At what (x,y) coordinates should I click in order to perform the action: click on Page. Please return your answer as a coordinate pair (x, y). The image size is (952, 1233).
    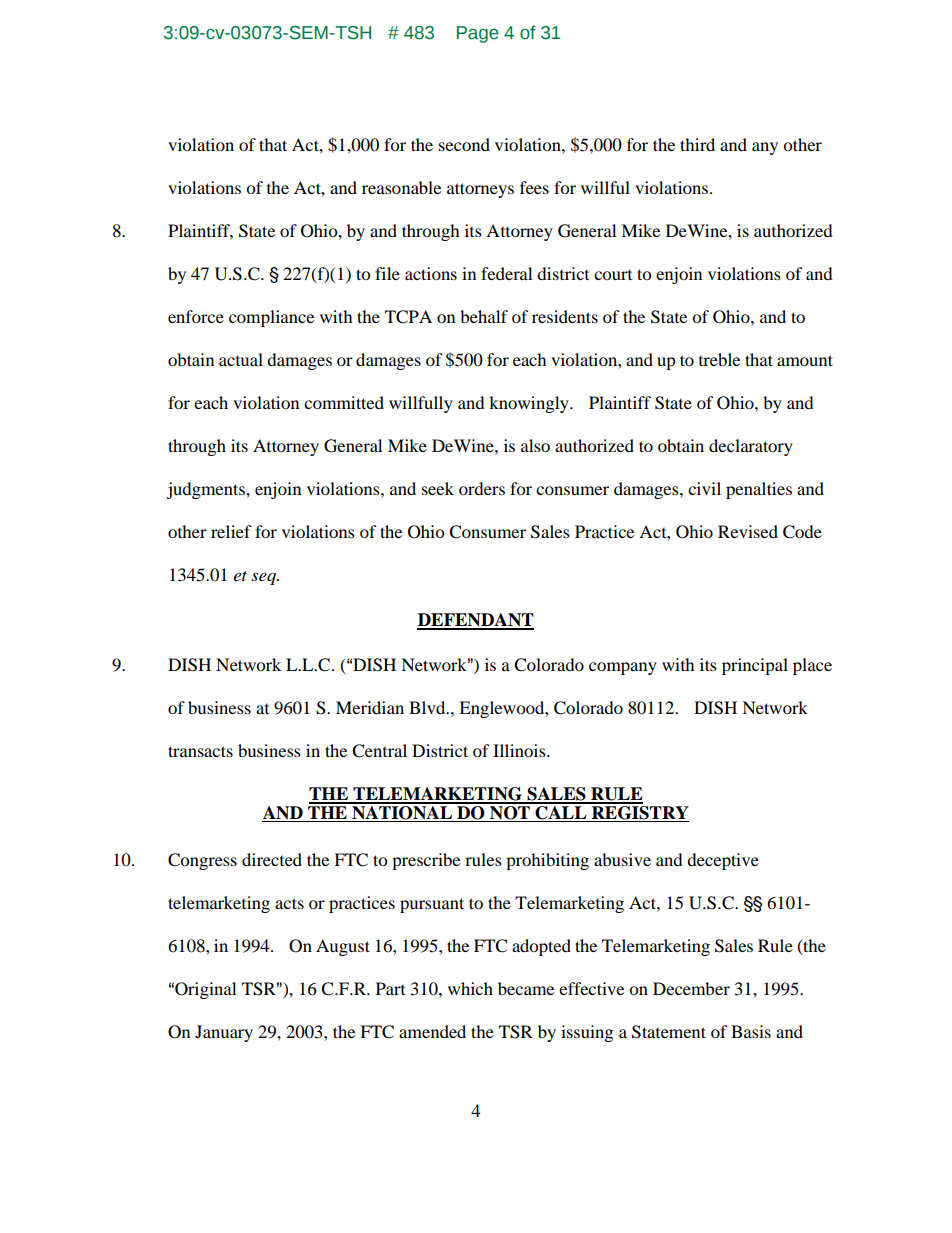
    Looking at the image, I should click on (478, 34).
